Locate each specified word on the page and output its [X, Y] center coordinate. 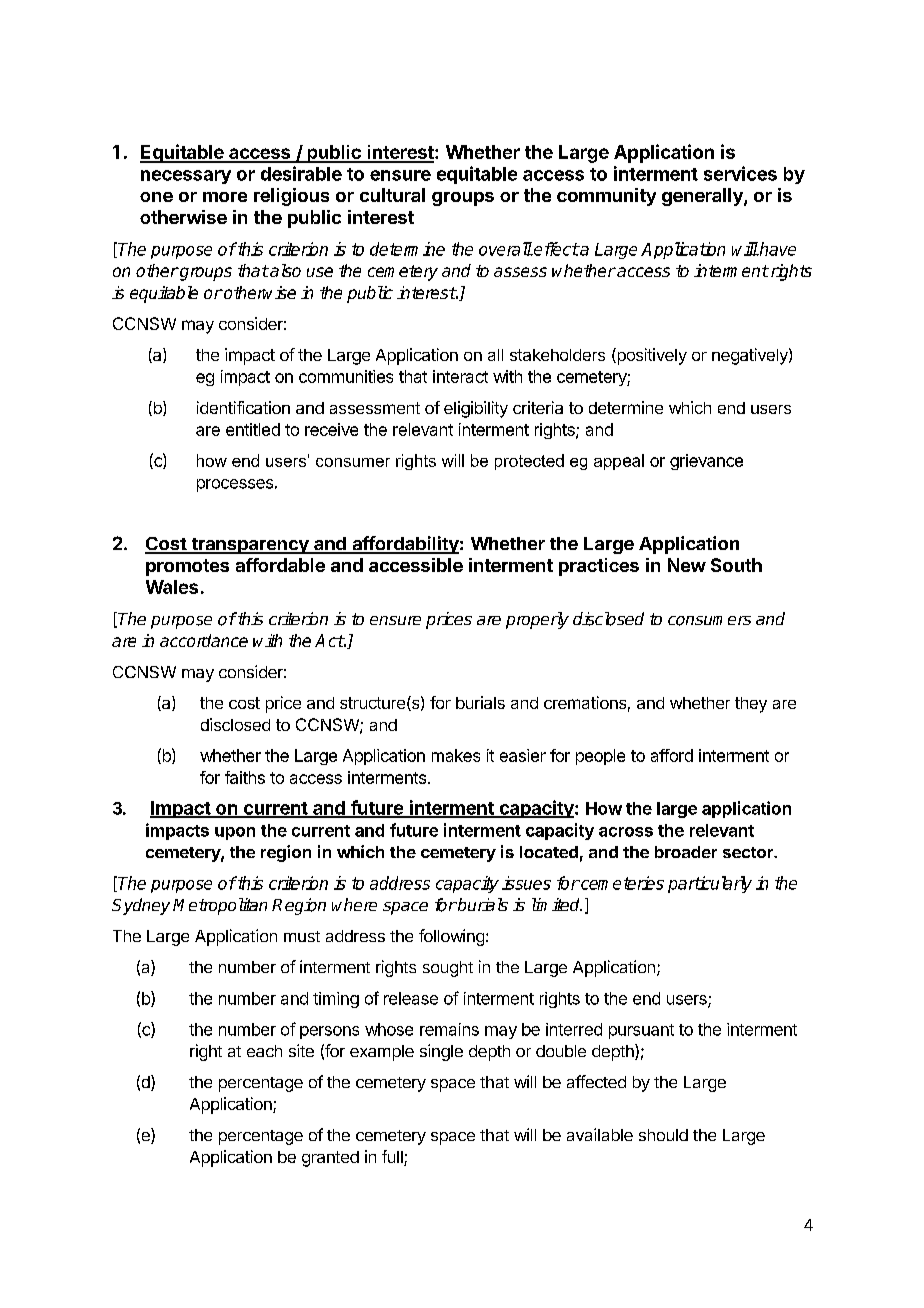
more [225, 197]
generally [703, 197]
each [264, 1051]
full [393, 1158]
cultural [392, 195]
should [663, 1135]
